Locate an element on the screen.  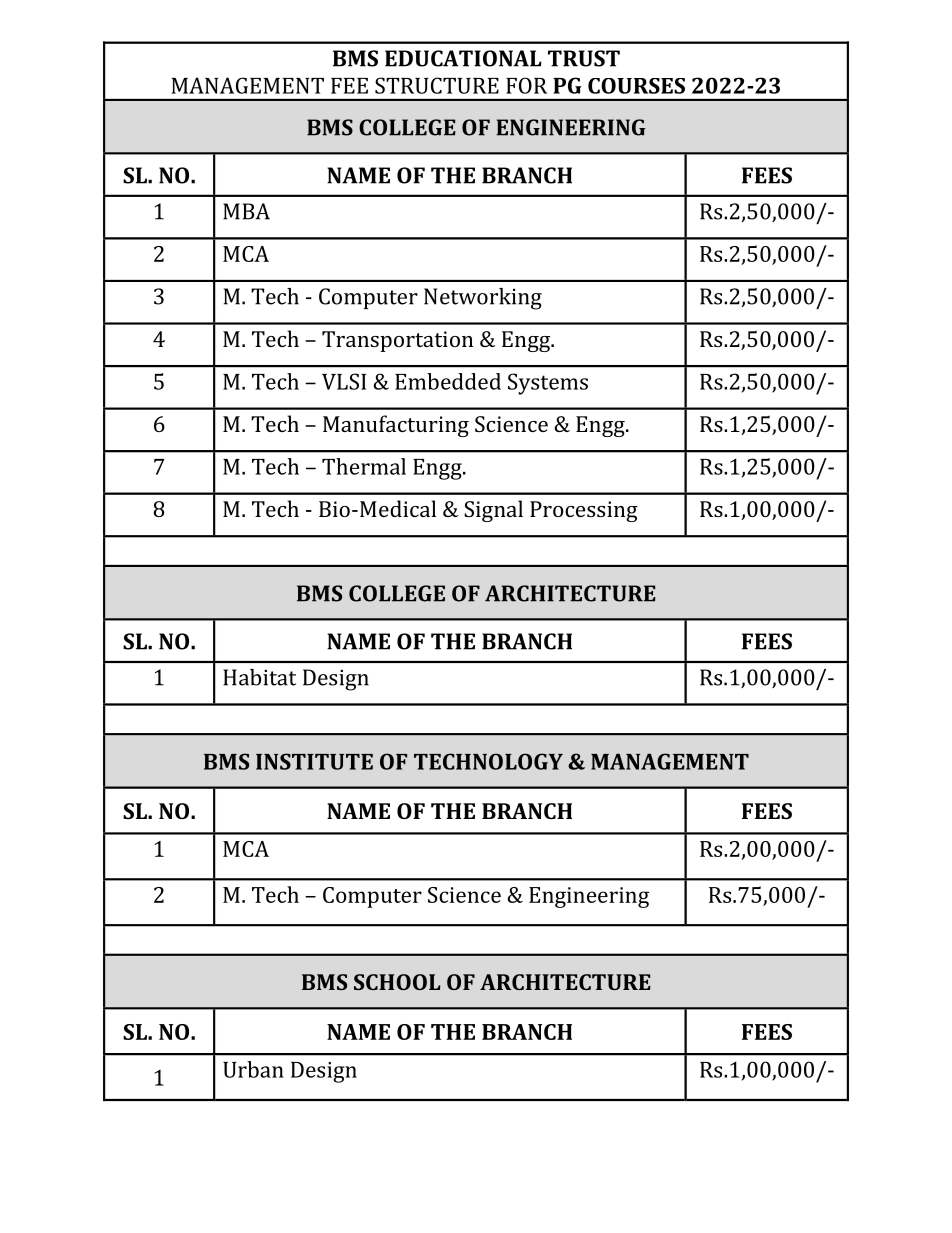
STRUCTURE is located at coordinates (437, 85).
